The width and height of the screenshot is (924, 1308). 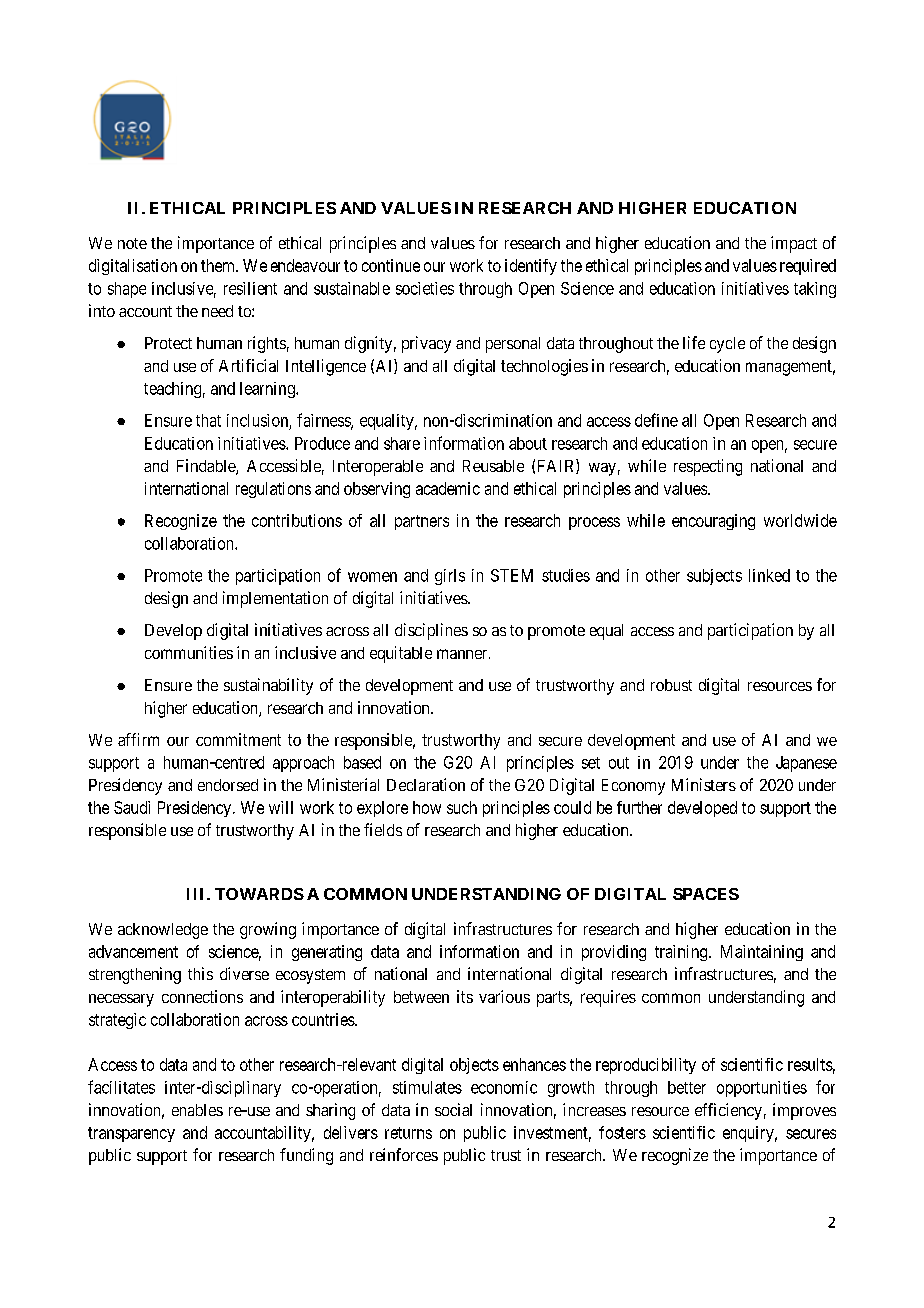 I want to click on social, so click(x=453, y=1109).
